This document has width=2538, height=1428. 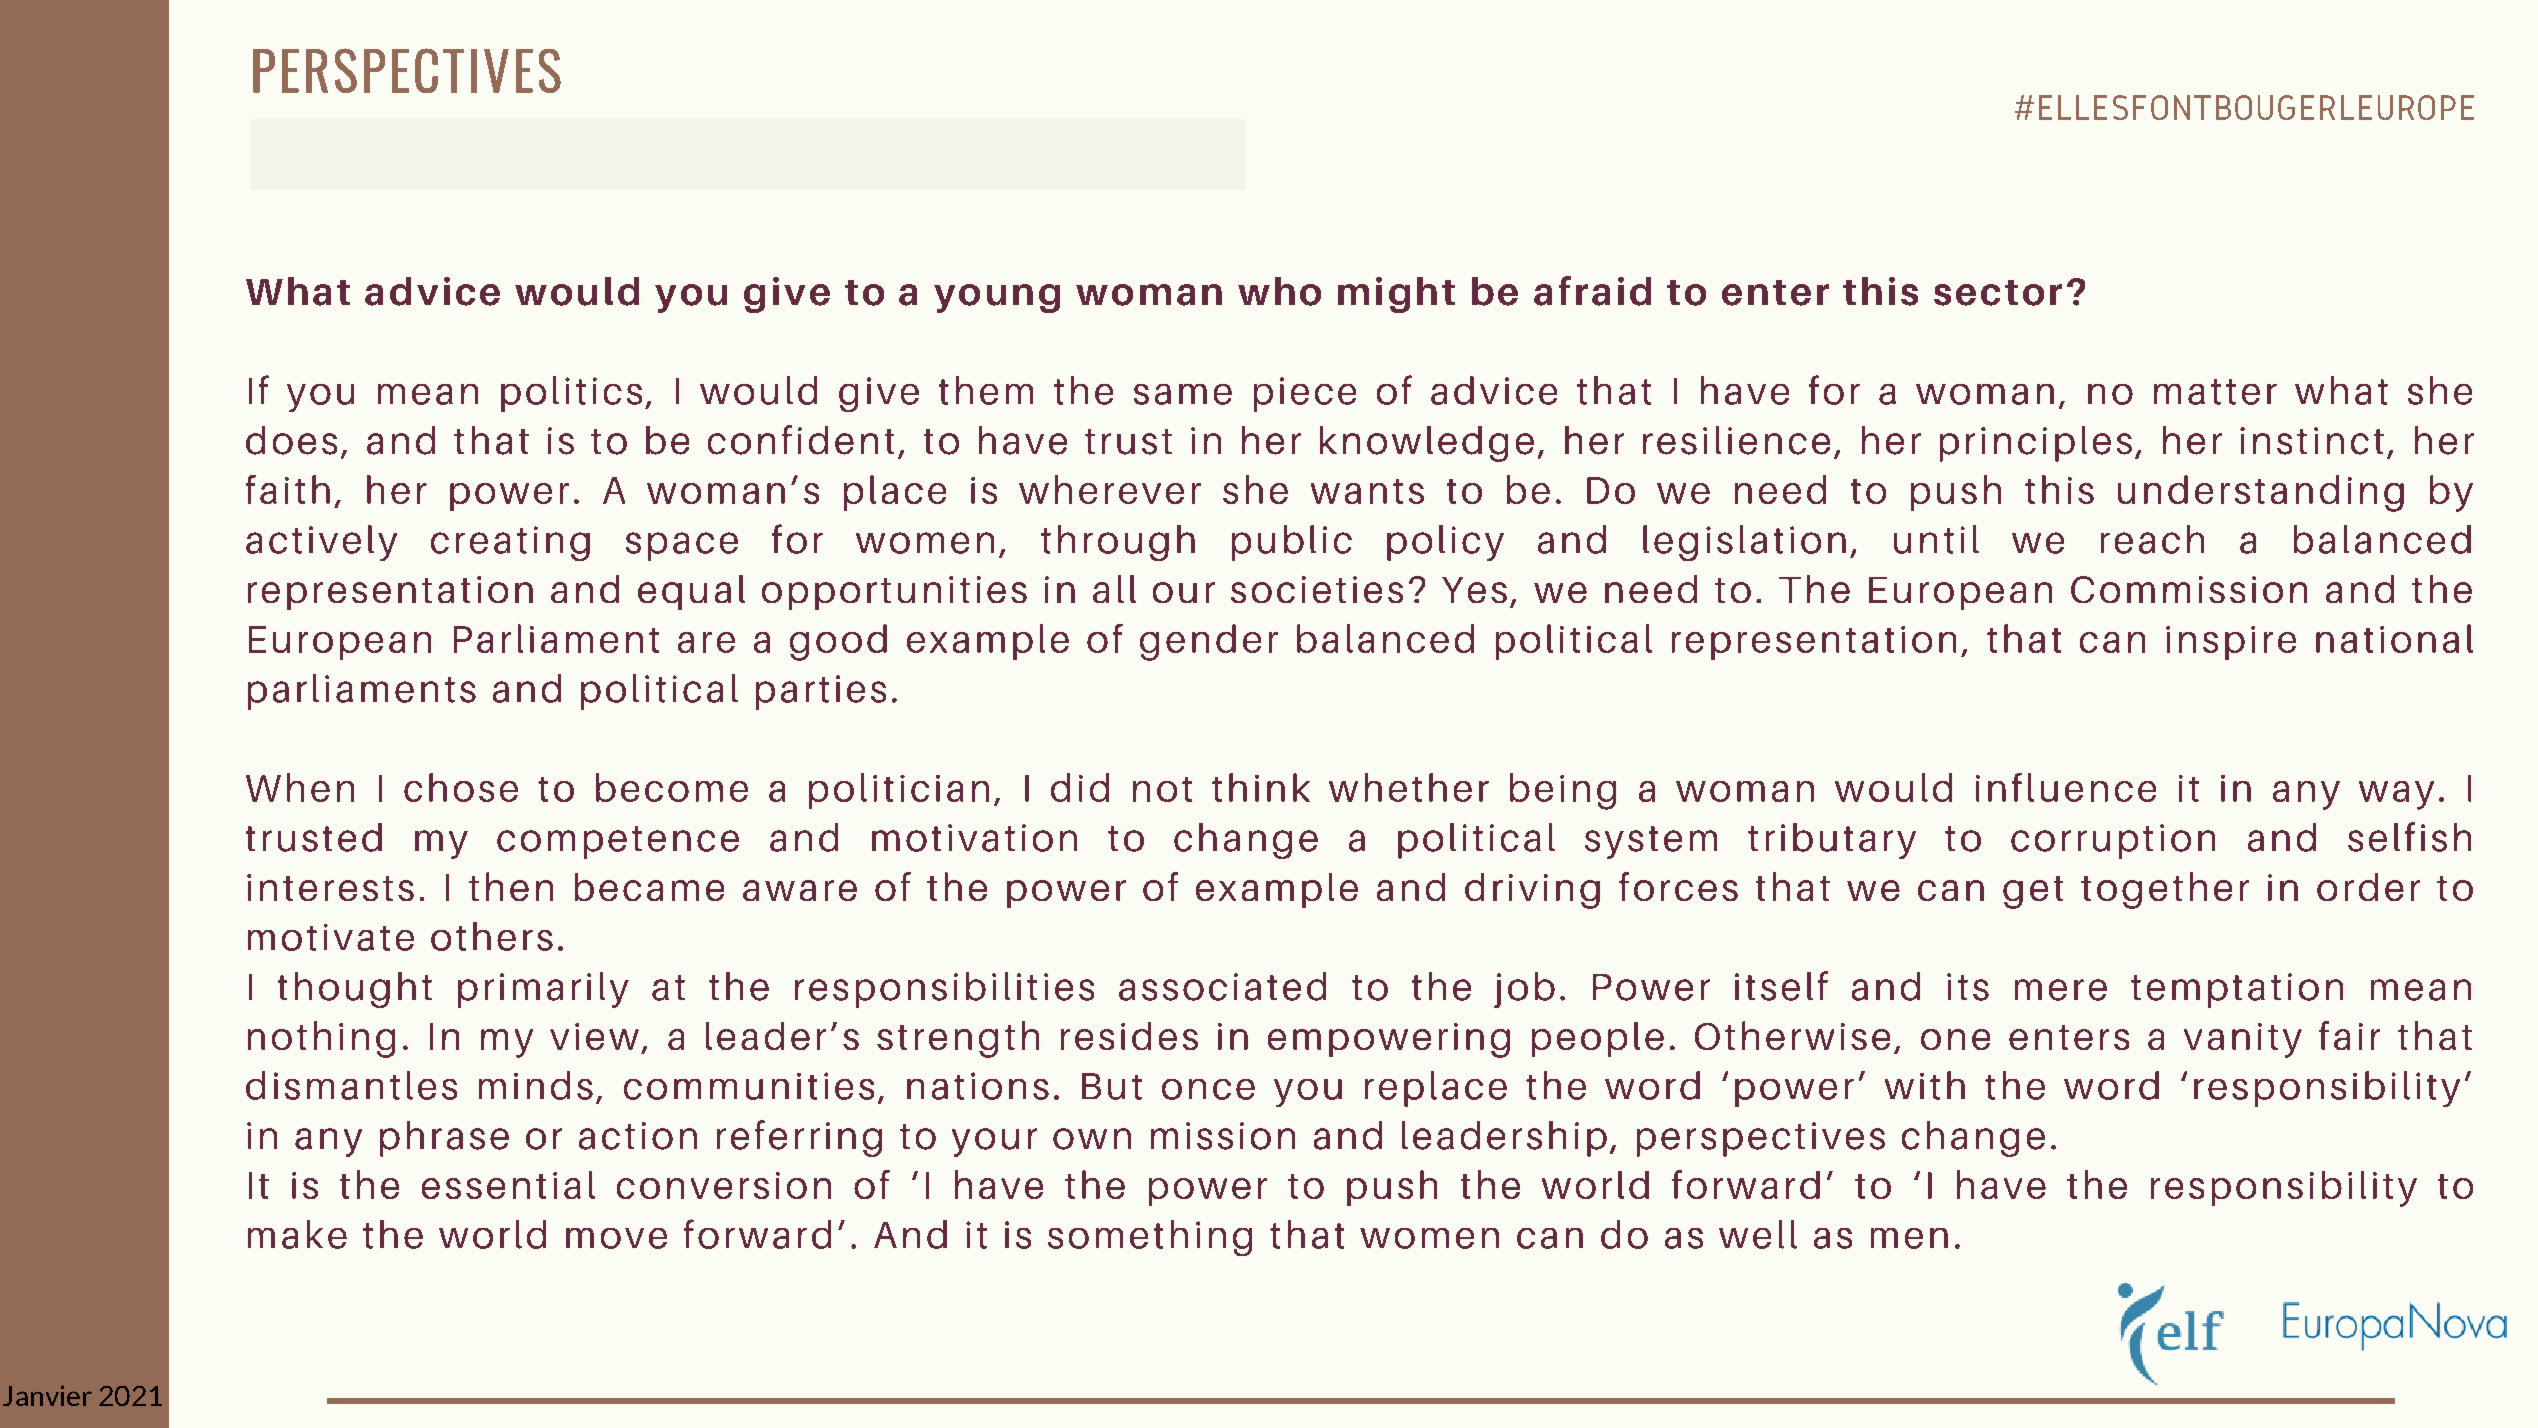 I want to click on influence, so click(x=2066, y=787).
